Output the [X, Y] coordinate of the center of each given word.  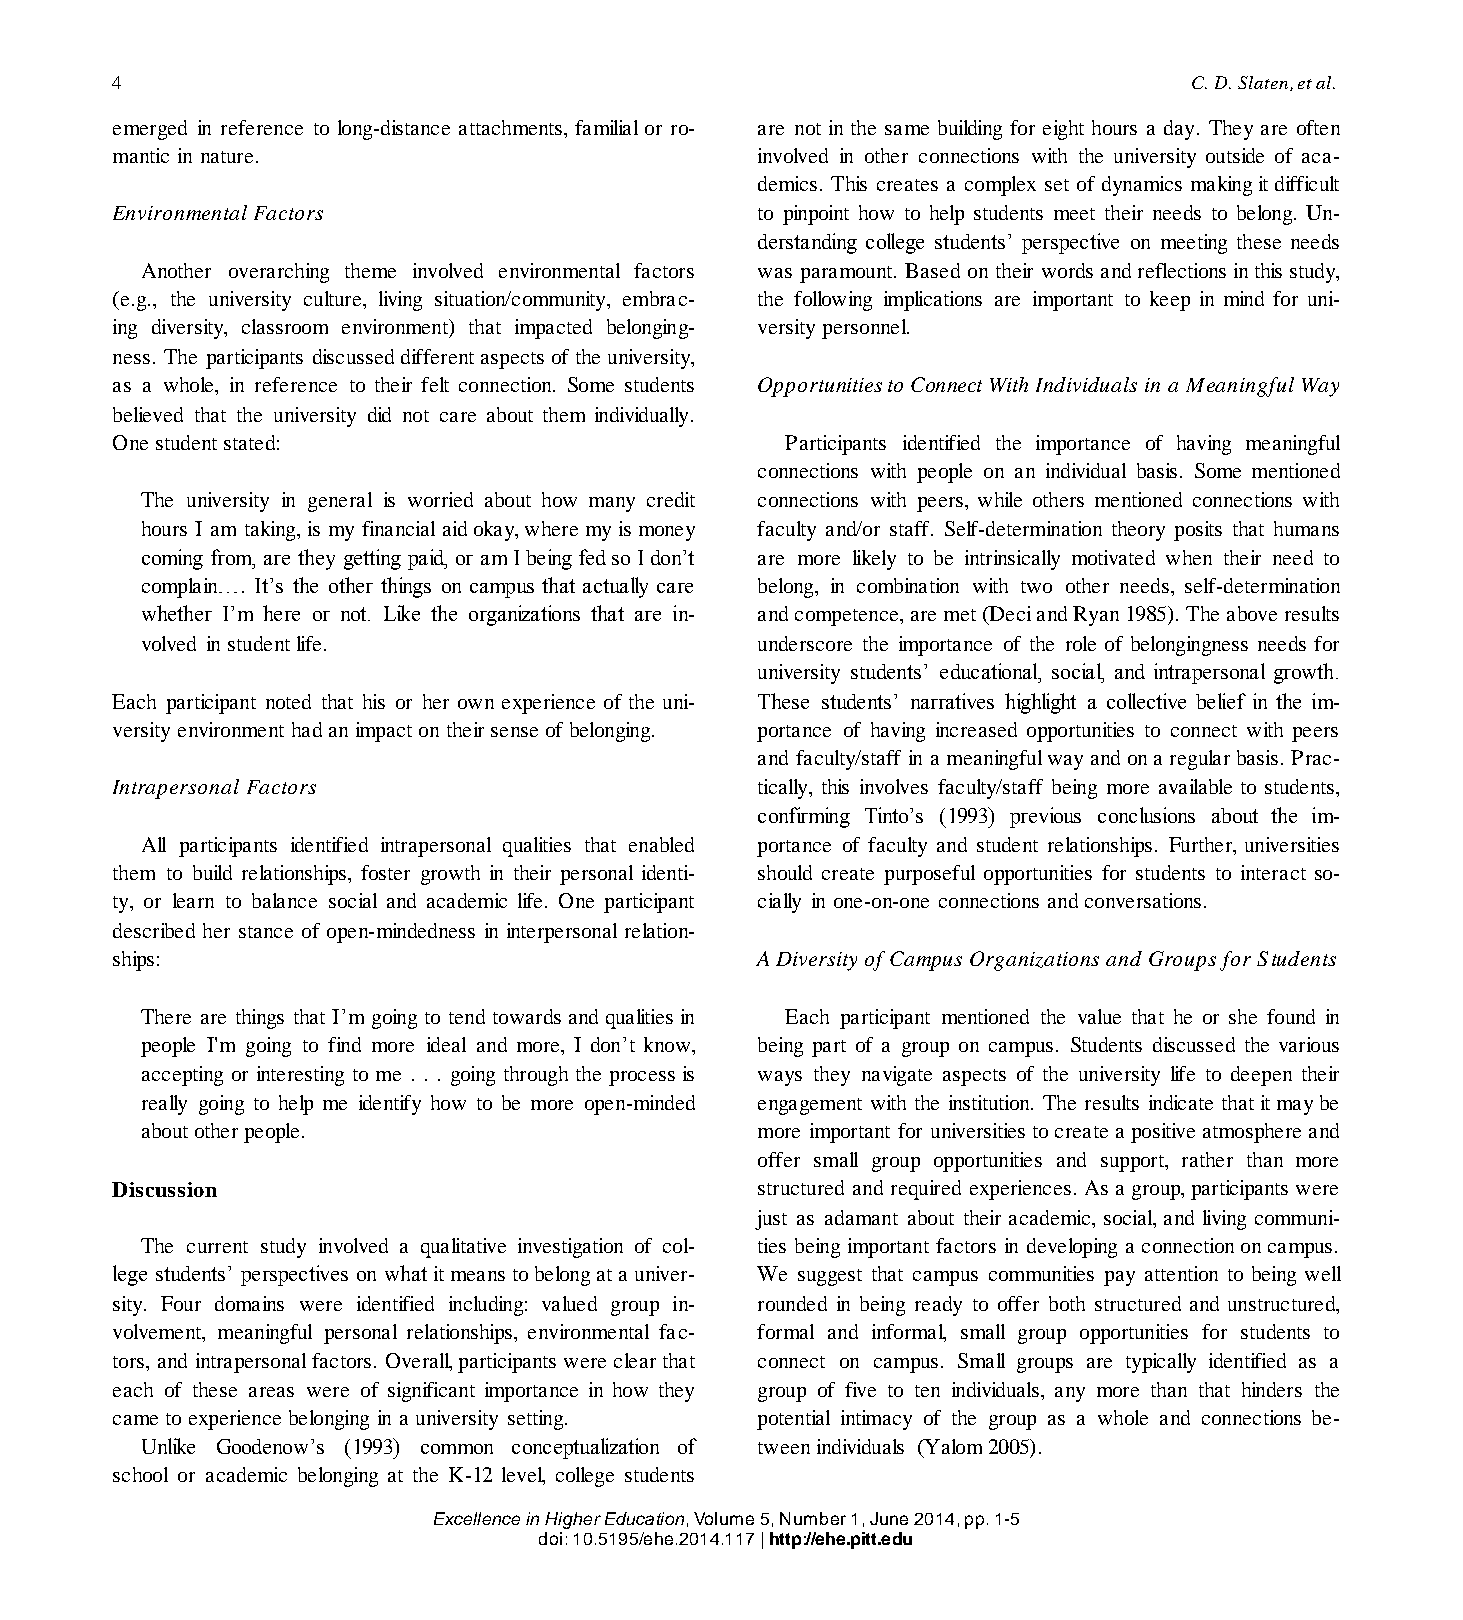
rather [1207, 1159]
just [771, 1220]
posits [1198, 531]
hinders [1272, 1389]
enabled [661, 844]
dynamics [1142, 186]
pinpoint [816, 215]
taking [271, 531]
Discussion [164, 1189]
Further [1202, 846]
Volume [724, 1518]
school [140, 1474]
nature [227, 157]
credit [671, 499]
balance [284, 900]
